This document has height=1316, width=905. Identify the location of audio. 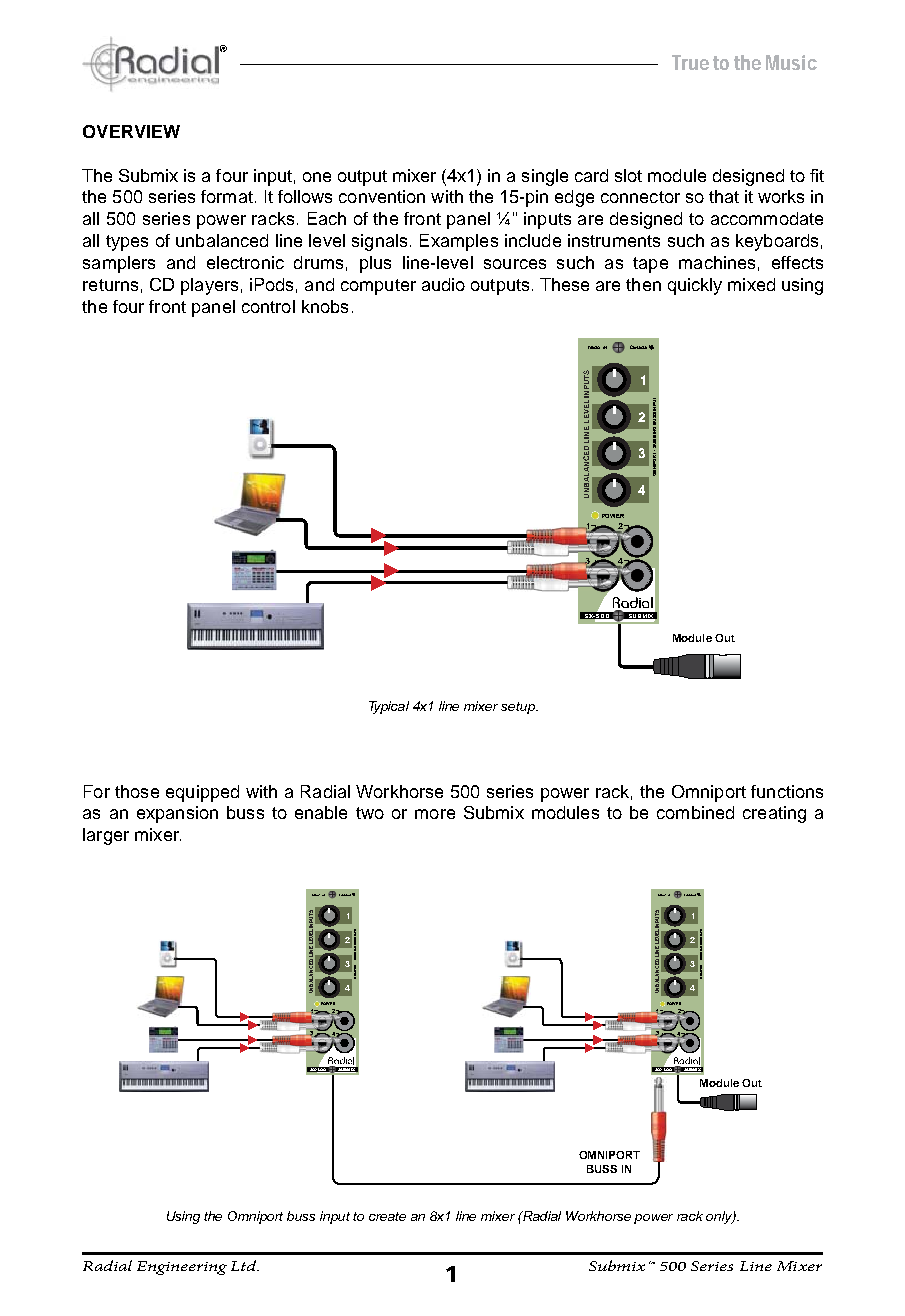
(443, 284).
